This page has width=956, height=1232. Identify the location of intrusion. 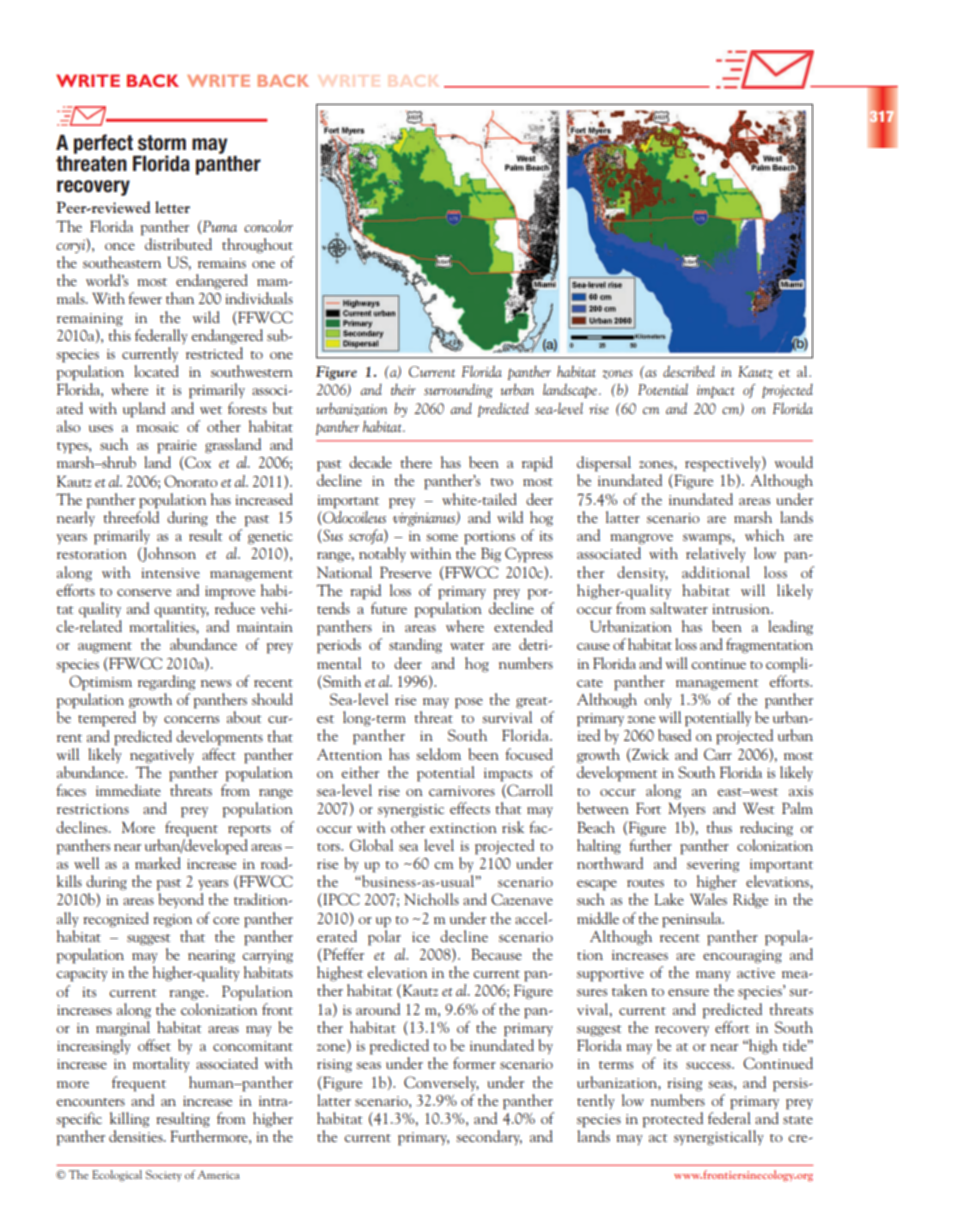
(742, 609).
